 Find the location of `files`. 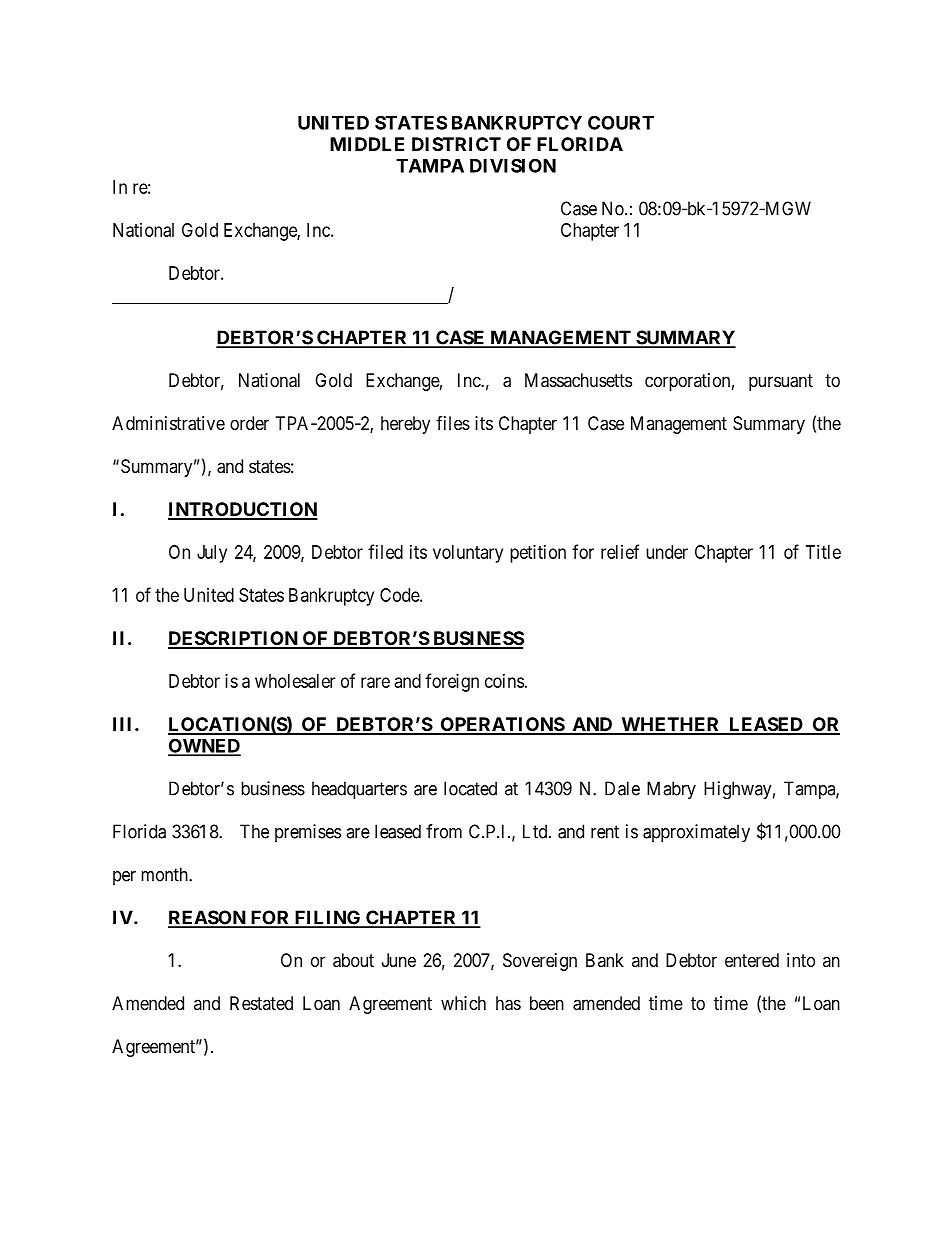

files is located at coordinates (453, 423).
